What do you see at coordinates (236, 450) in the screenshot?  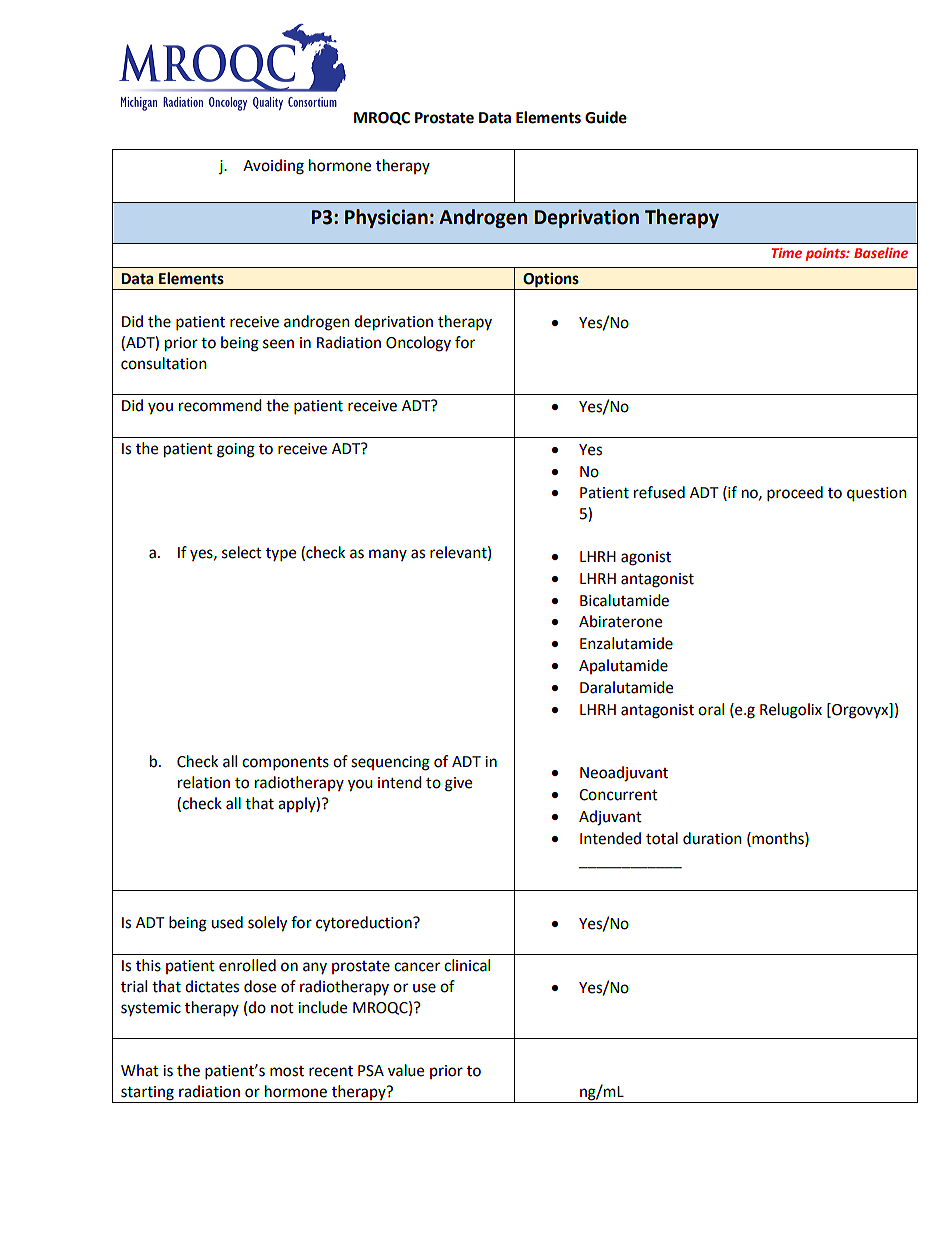 I see `going` at bounding box center [236, 450].
